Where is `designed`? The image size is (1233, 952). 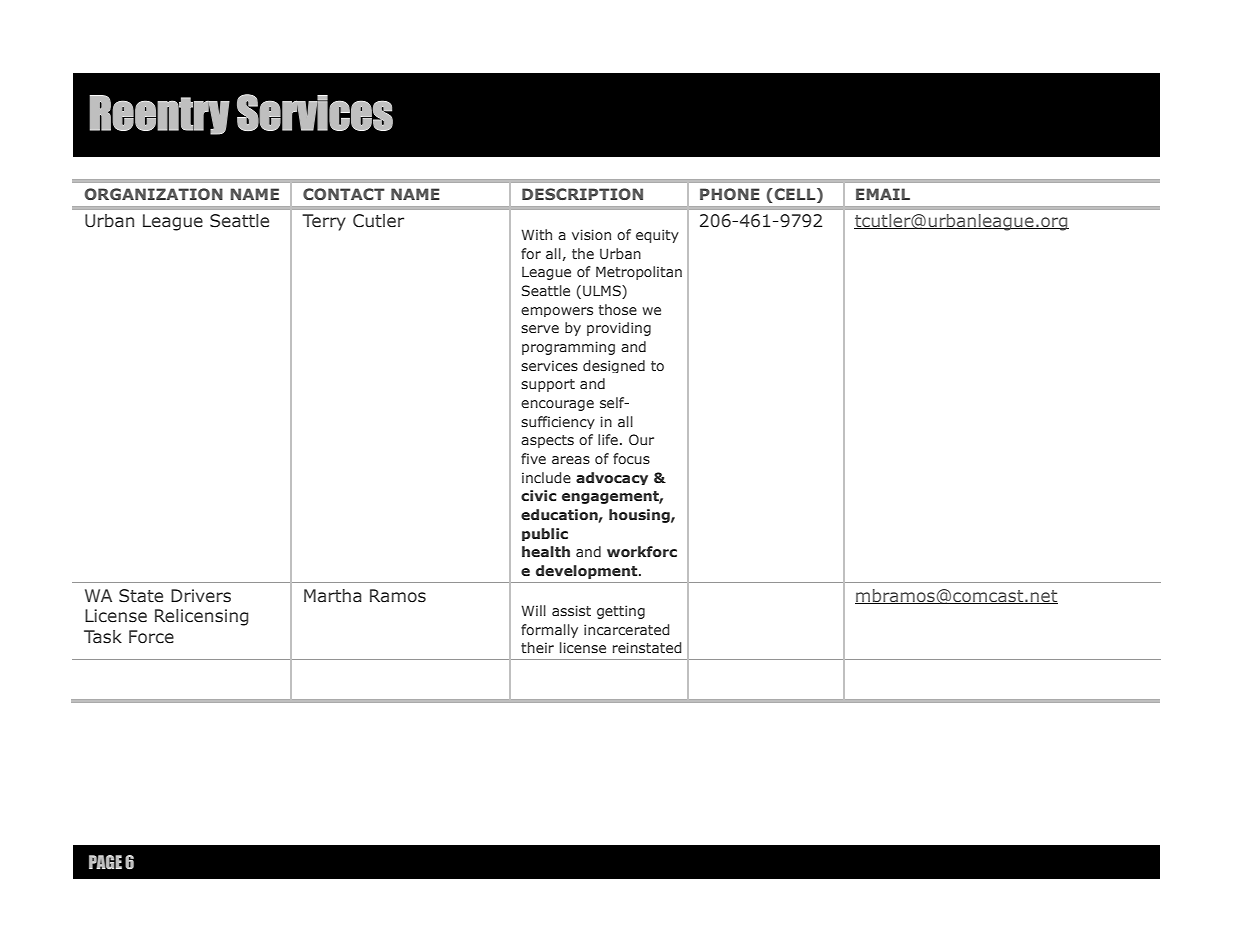
designed is located at coordinates (614, 366).
